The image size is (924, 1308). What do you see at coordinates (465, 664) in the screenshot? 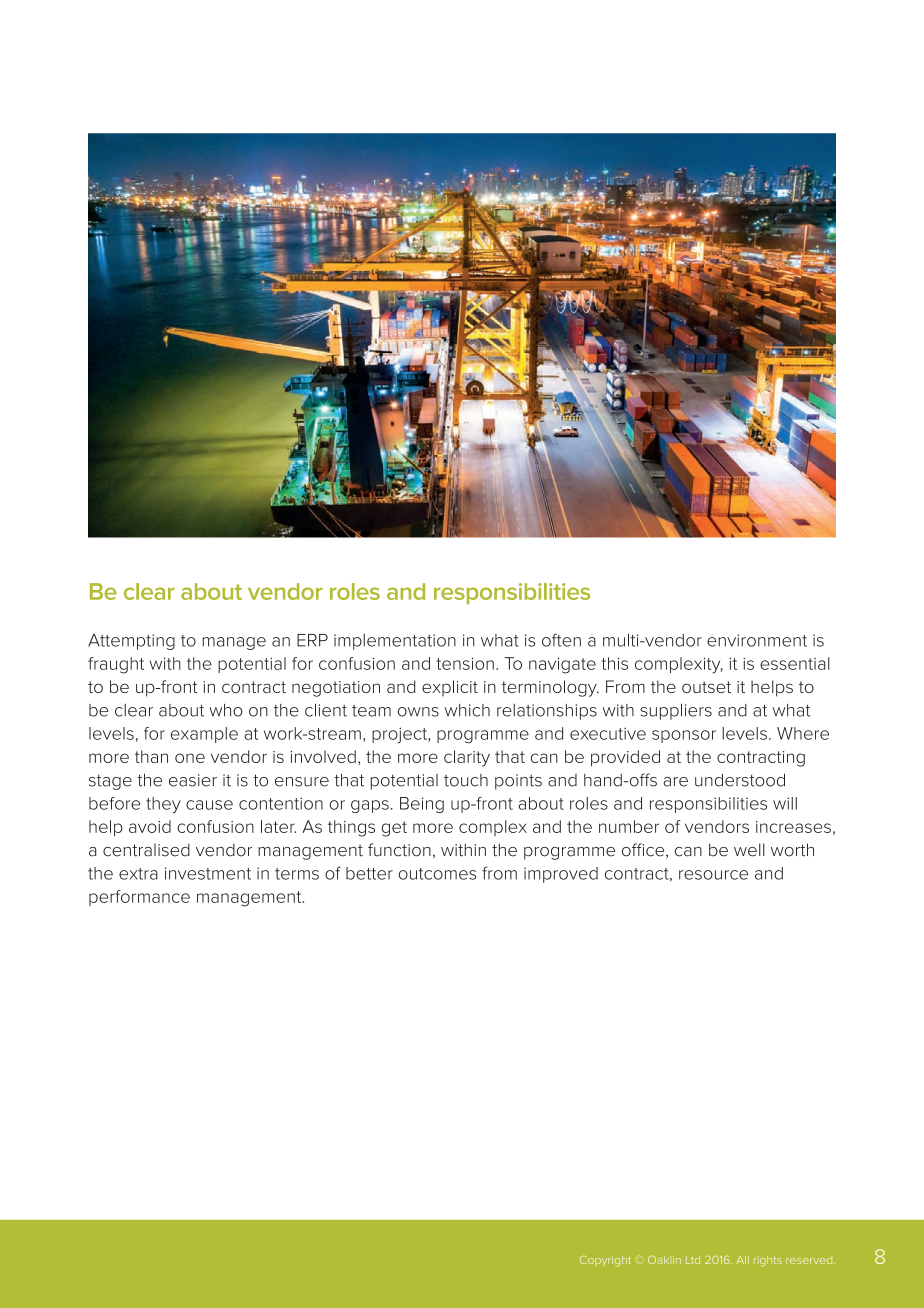
I see `tension` at bounding box center [465, 664].
